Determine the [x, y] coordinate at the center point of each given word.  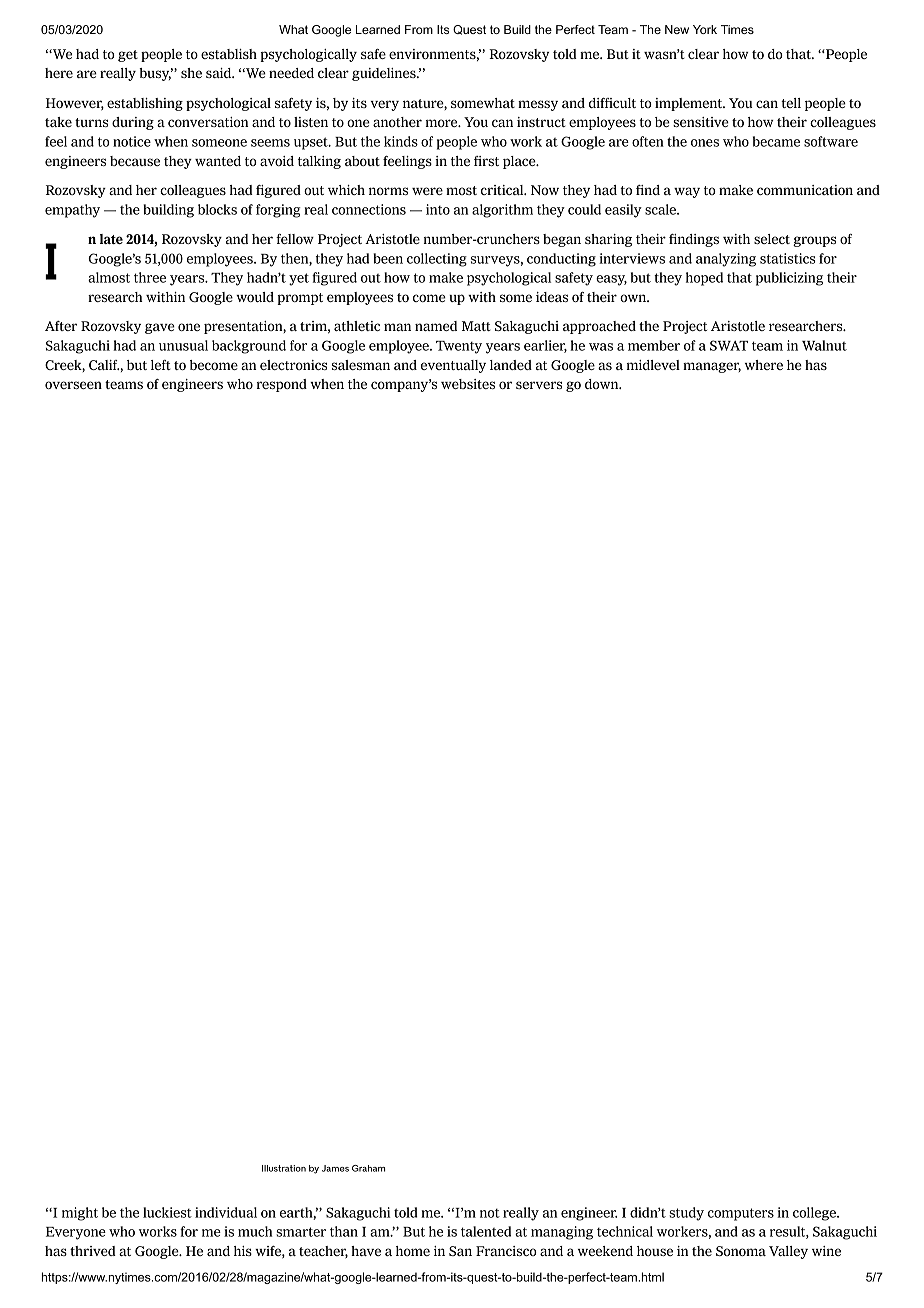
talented [486, 1231]
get [128, 56]
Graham [368, 1168]
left [161, 365]
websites [468, 384]
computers [741, 1214]
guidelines [385, 74]
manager [712, 367]
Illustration [284, 1168]
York [705, 29]
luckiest [167, 1212]
